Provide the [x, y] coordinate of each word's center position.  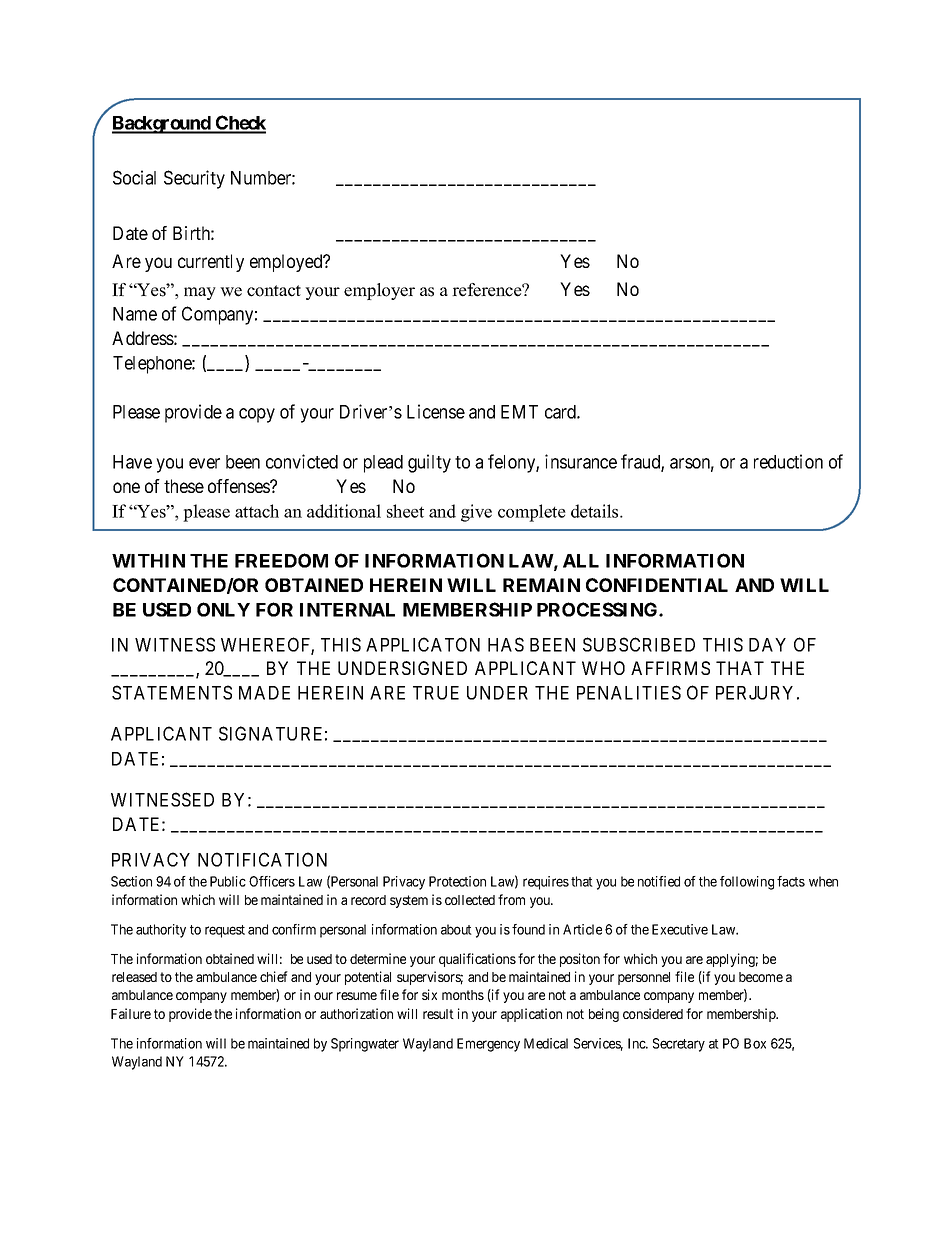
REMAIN [541, 585]
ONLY [223, 609]
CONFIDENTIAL [657, 585]
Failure [131, 1013]
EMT [519, 412]
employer [379, 291]
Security [194, 179]
